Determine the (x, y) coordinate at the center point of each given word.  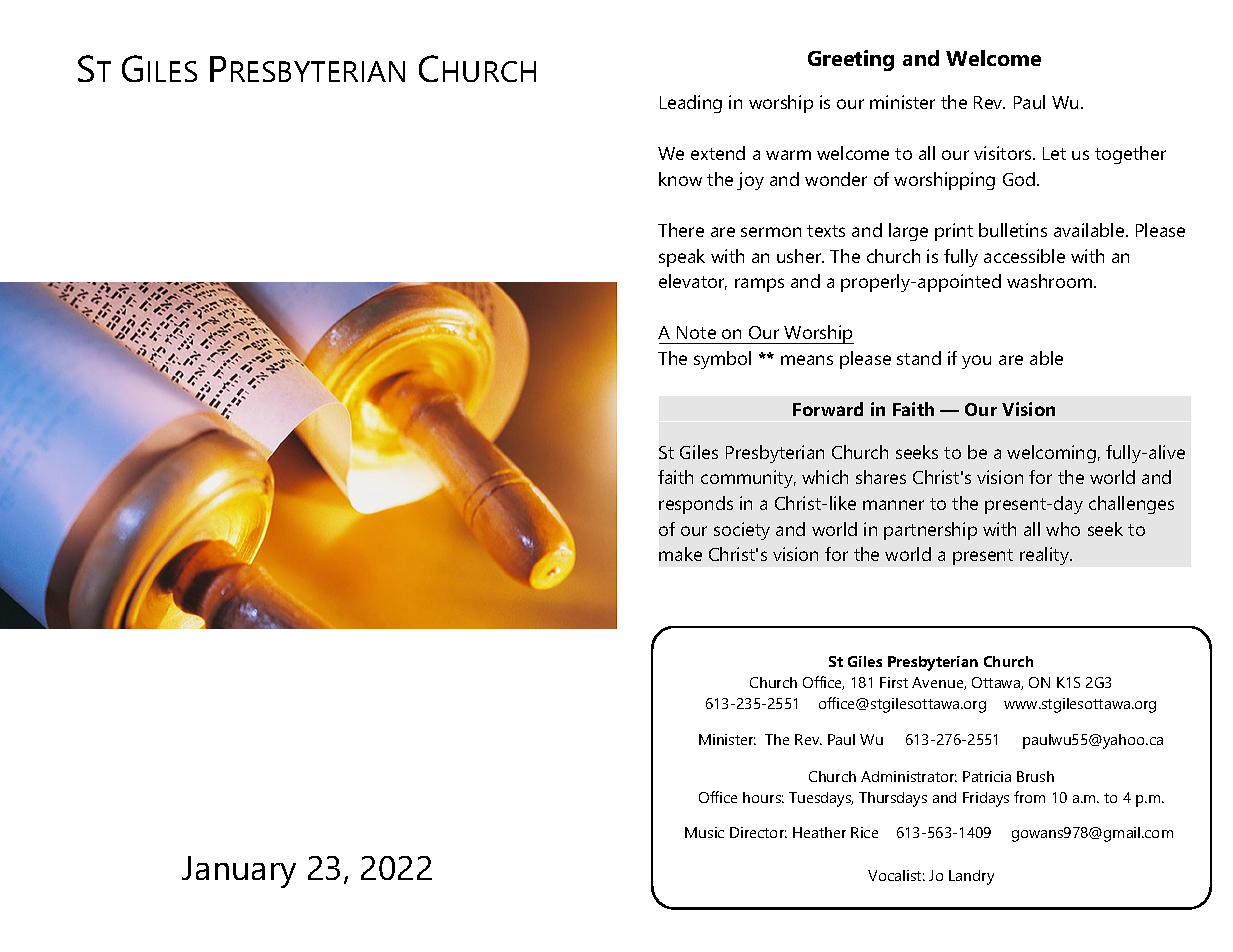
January (239, 872)
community (748, 479)
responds (696, 505)
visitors (1004, 153)
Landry (971, 877)
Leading (691, 104)
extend (718, 153)
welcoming (1051, 454)
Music (704, 832)
